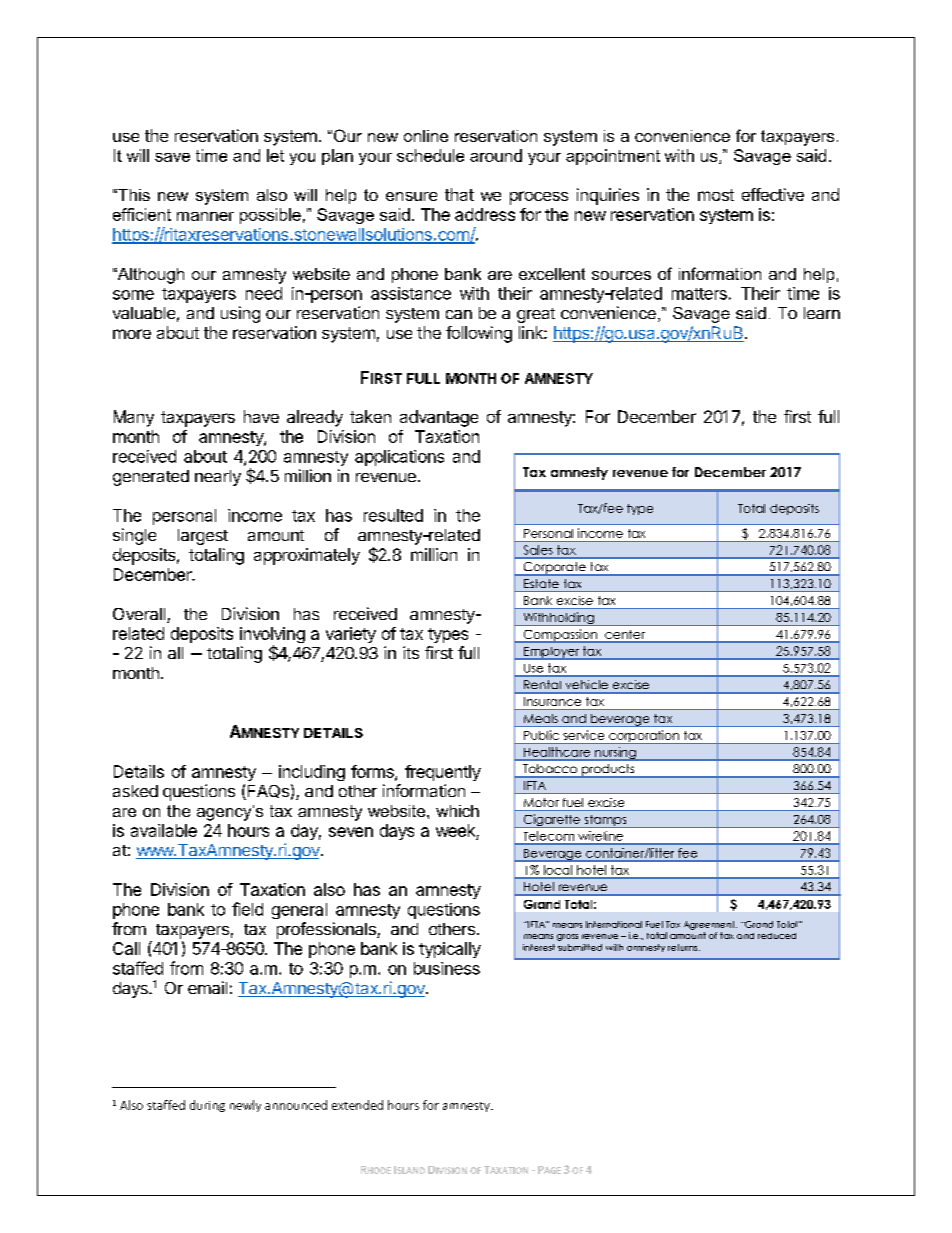 The image size is (952, 1233). Describe the element at coordinates (399, 458) in the screenshot. I see `applications` at that location.
